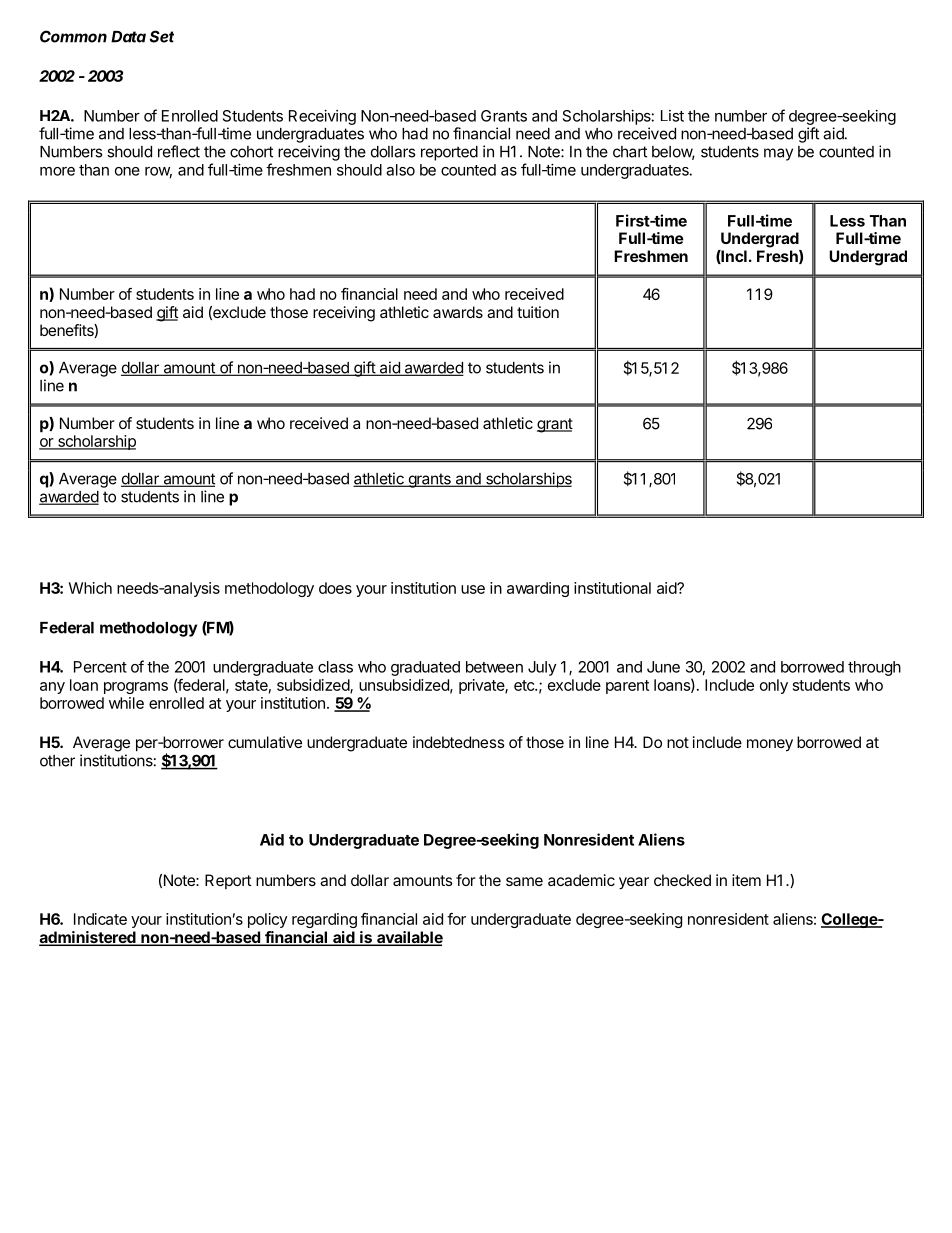  Describe the element at coordinates (538, 312) in the page. I see `tuition` at that location.
